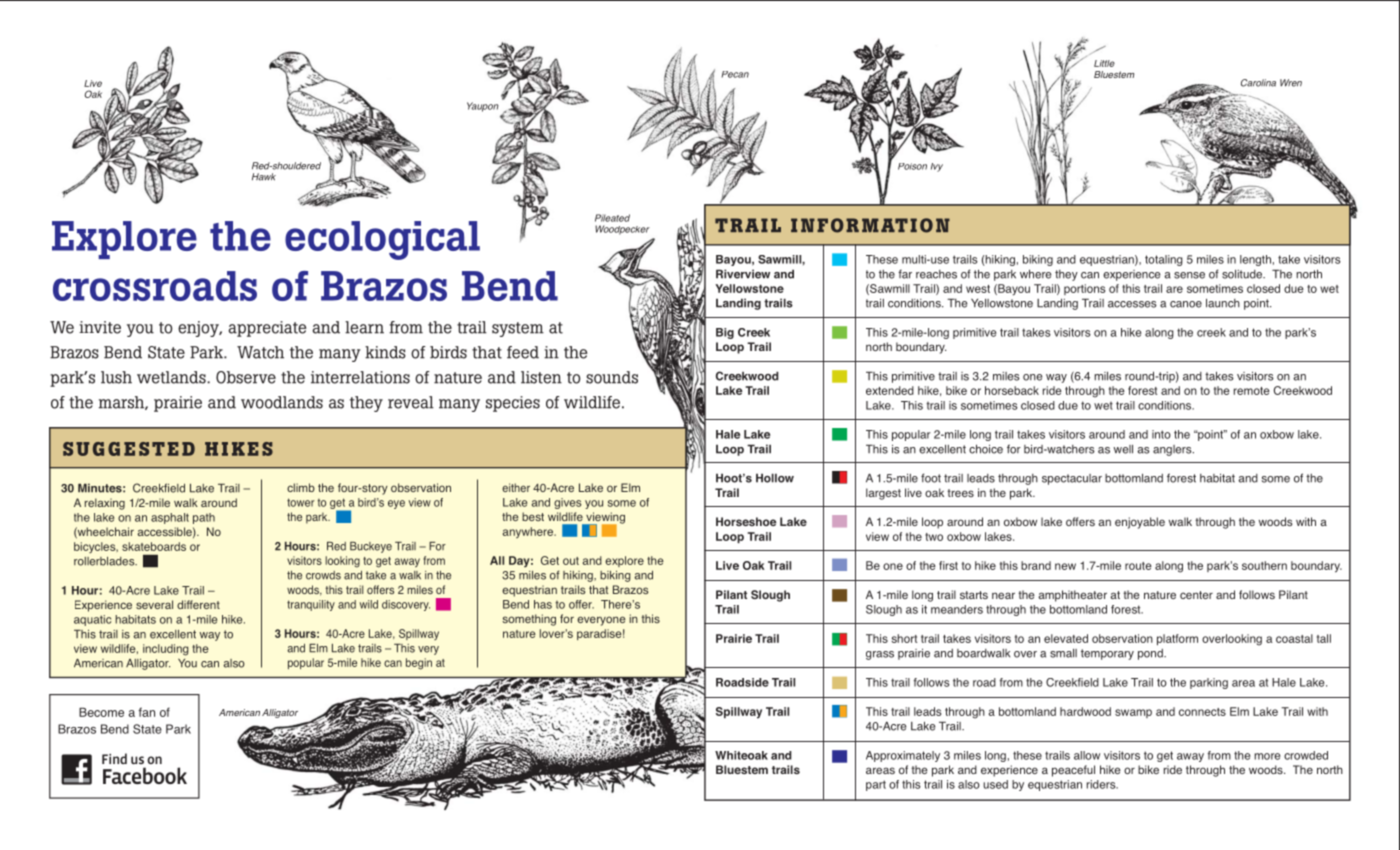 This image has height=850, width=1400. I want to click on Pileated, so click(612, 218).
